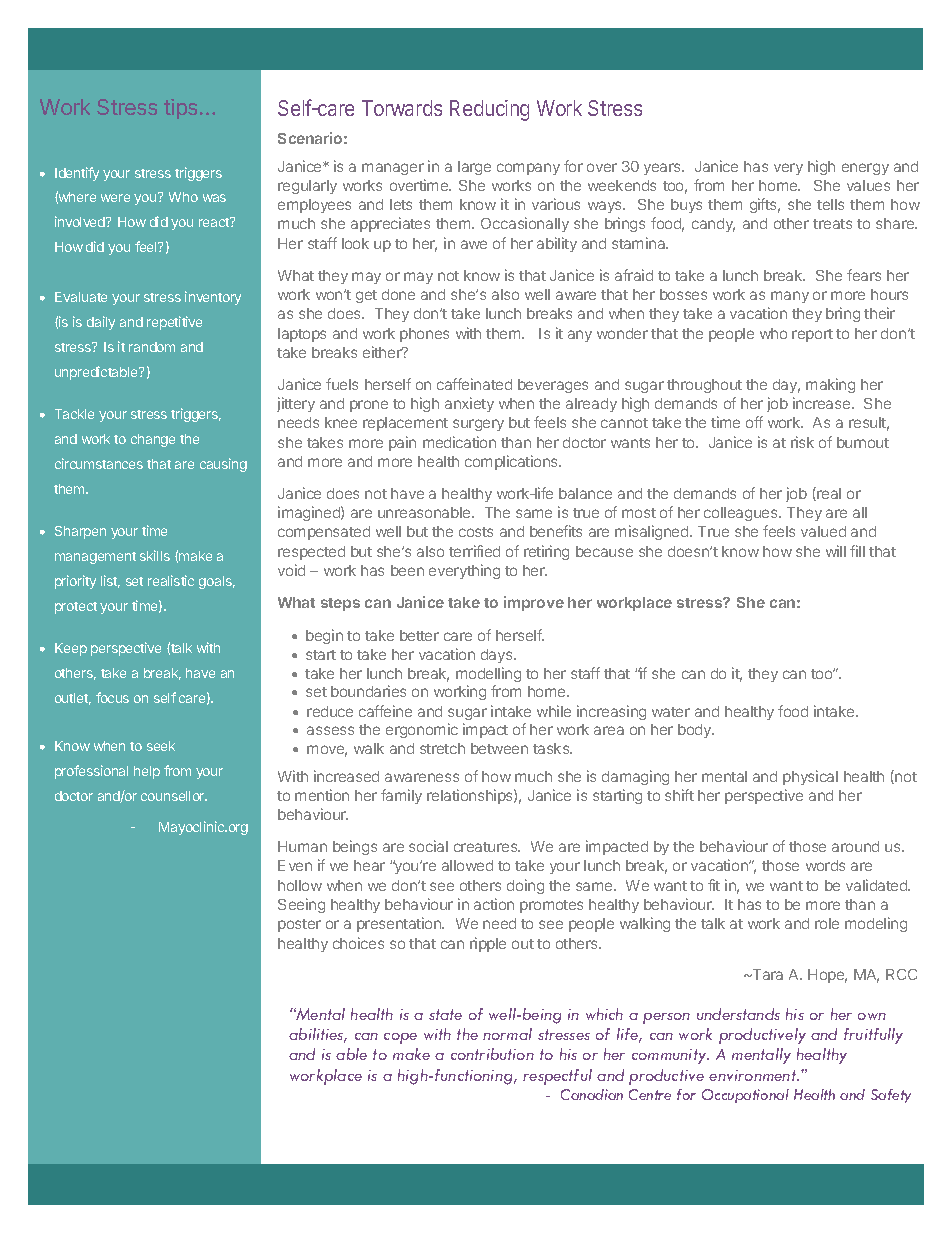 The height and width of the document is (1233, 952). I want to click on allowed, so click(467, 865).
